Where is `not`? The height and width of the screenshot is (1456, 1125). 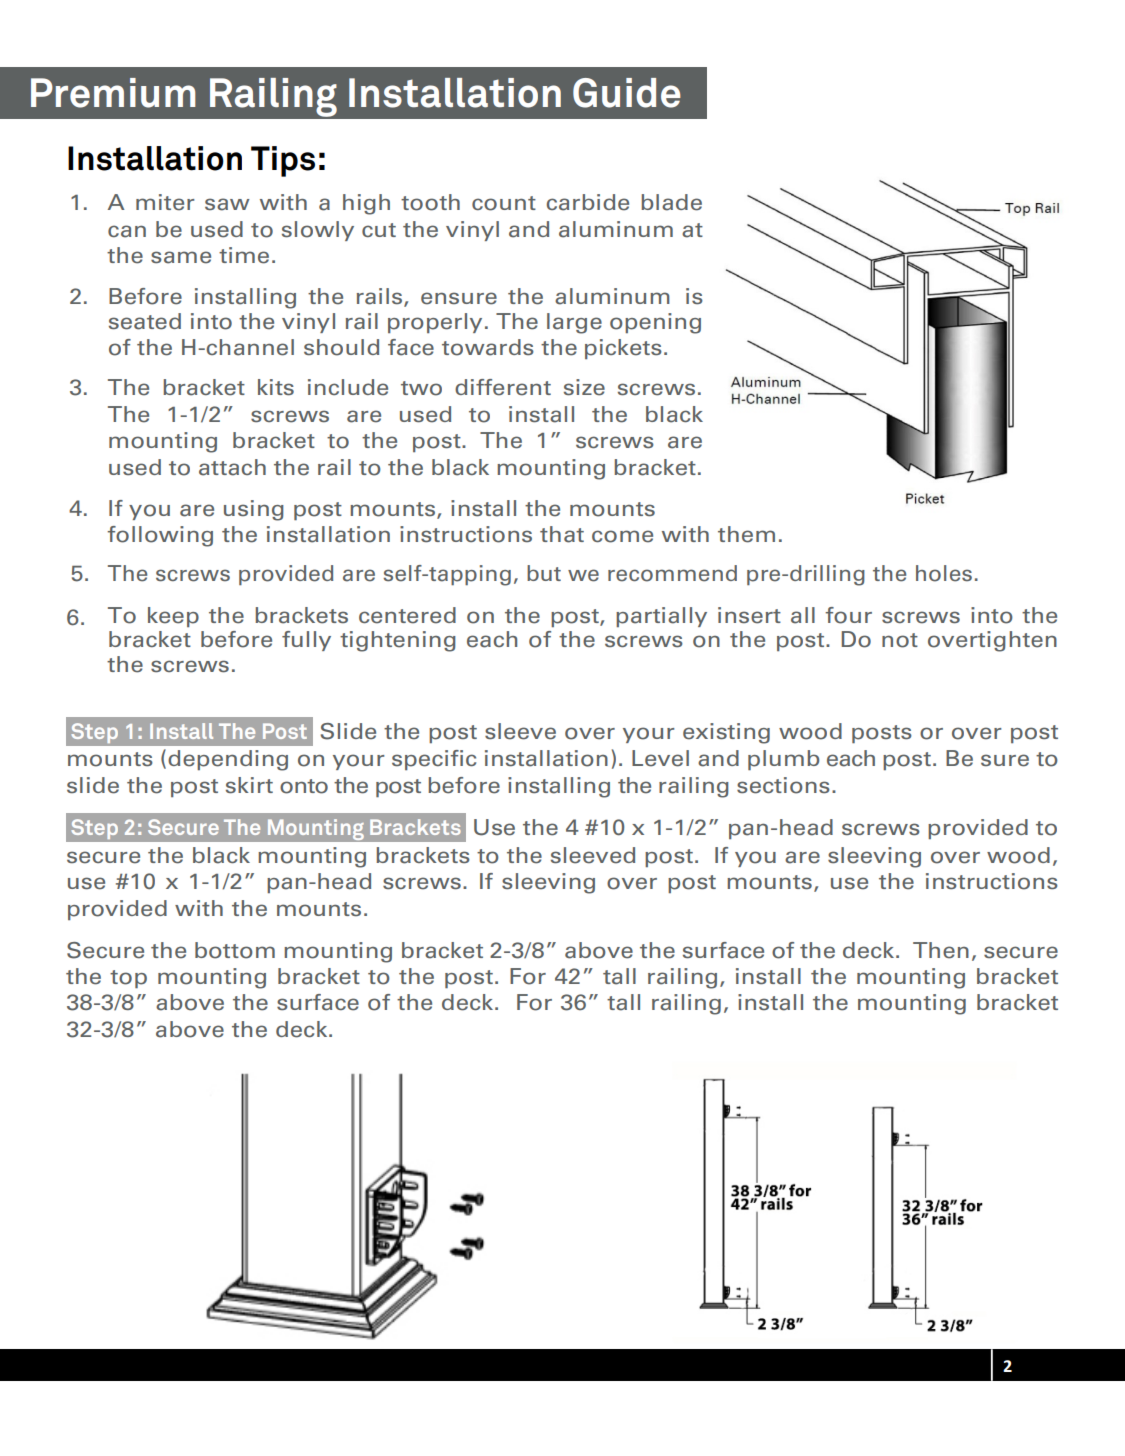 not is located at coordinates (900, 640).
